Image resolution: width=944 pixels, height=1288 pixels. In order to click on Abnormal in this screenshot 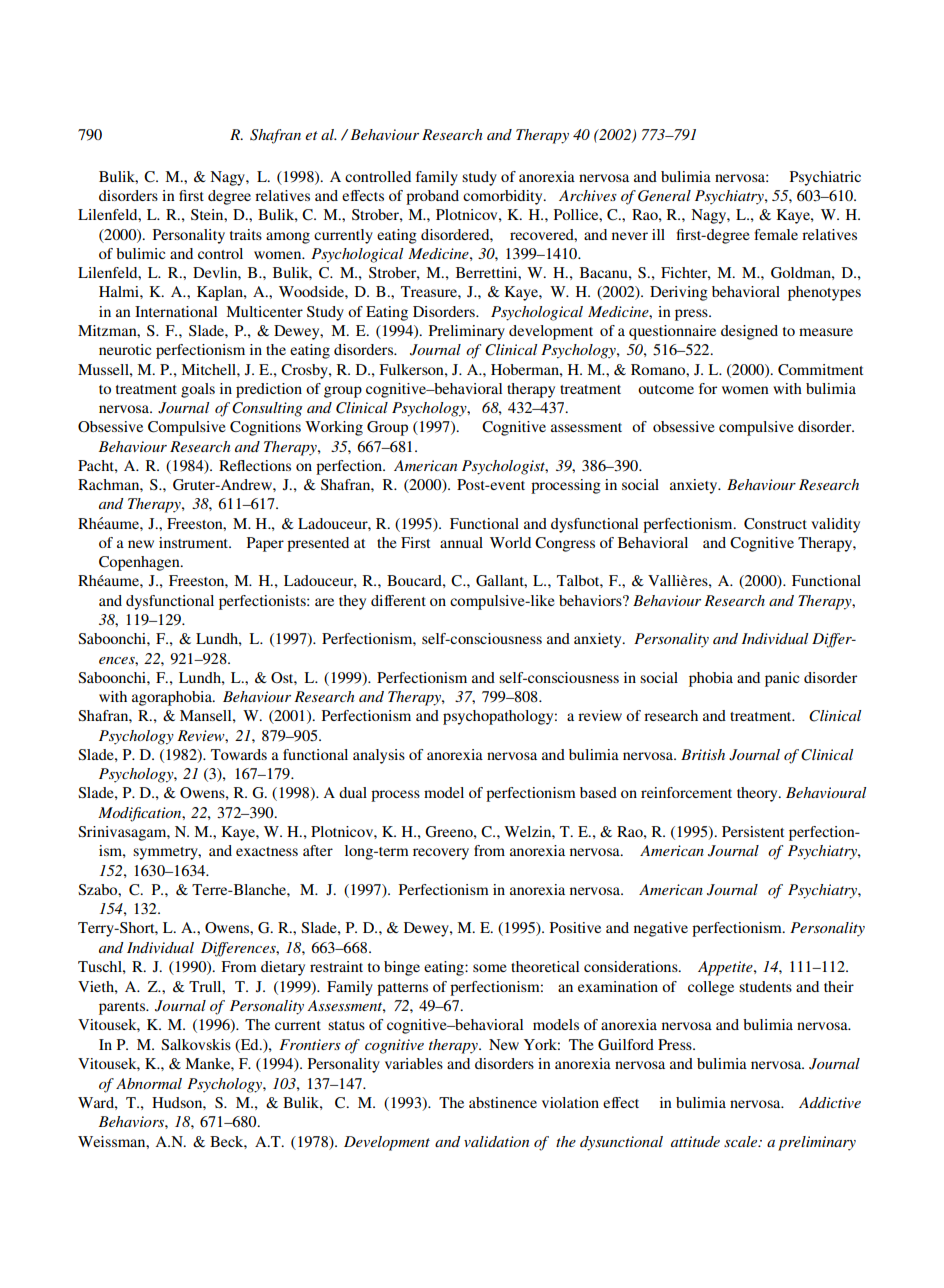, I will do `click(149, 1083)`.
